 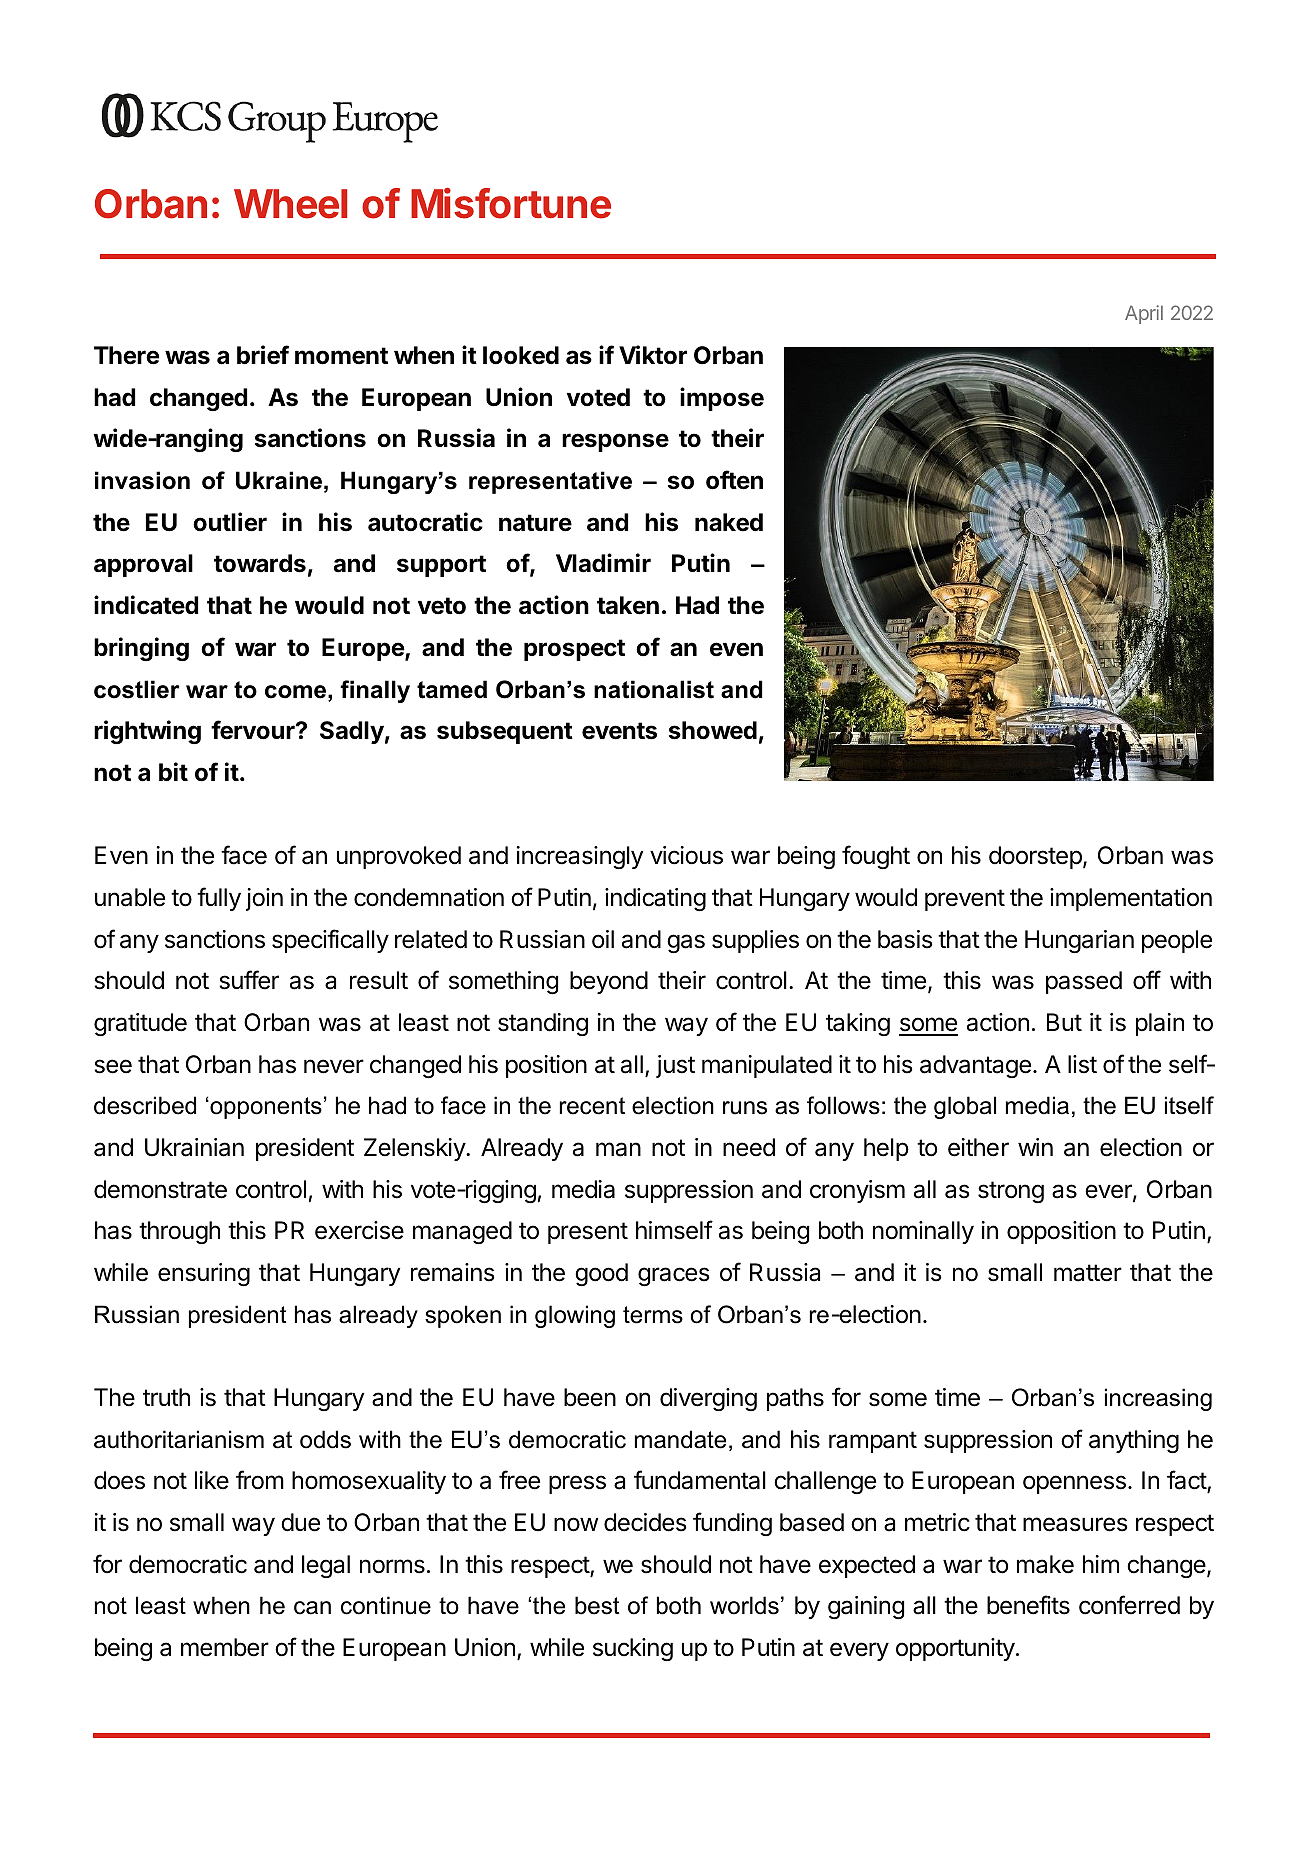 I want to click on Wheel, so click(x=290, y=204).
